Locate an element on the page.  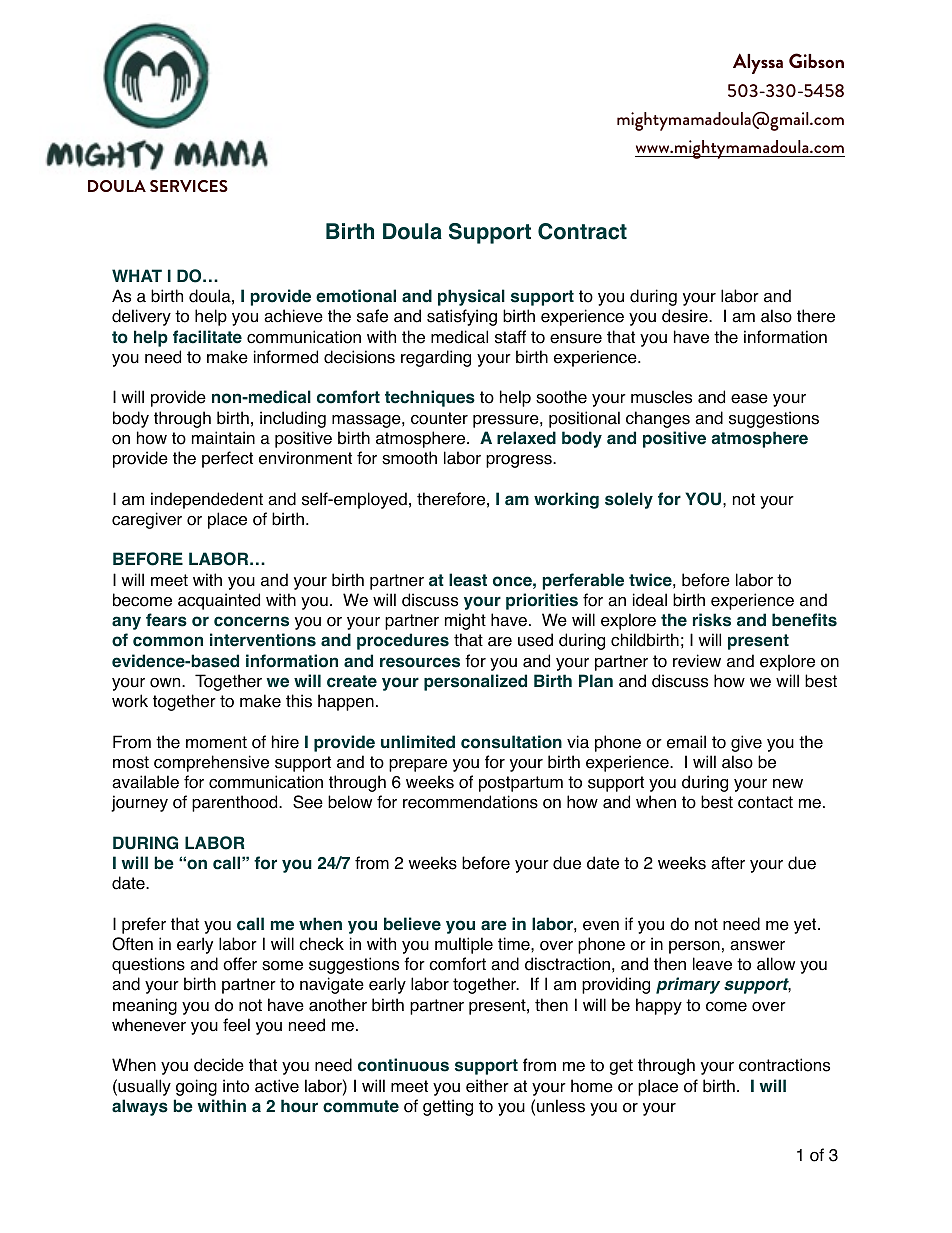
physical is located at coordinates (471, 297).
